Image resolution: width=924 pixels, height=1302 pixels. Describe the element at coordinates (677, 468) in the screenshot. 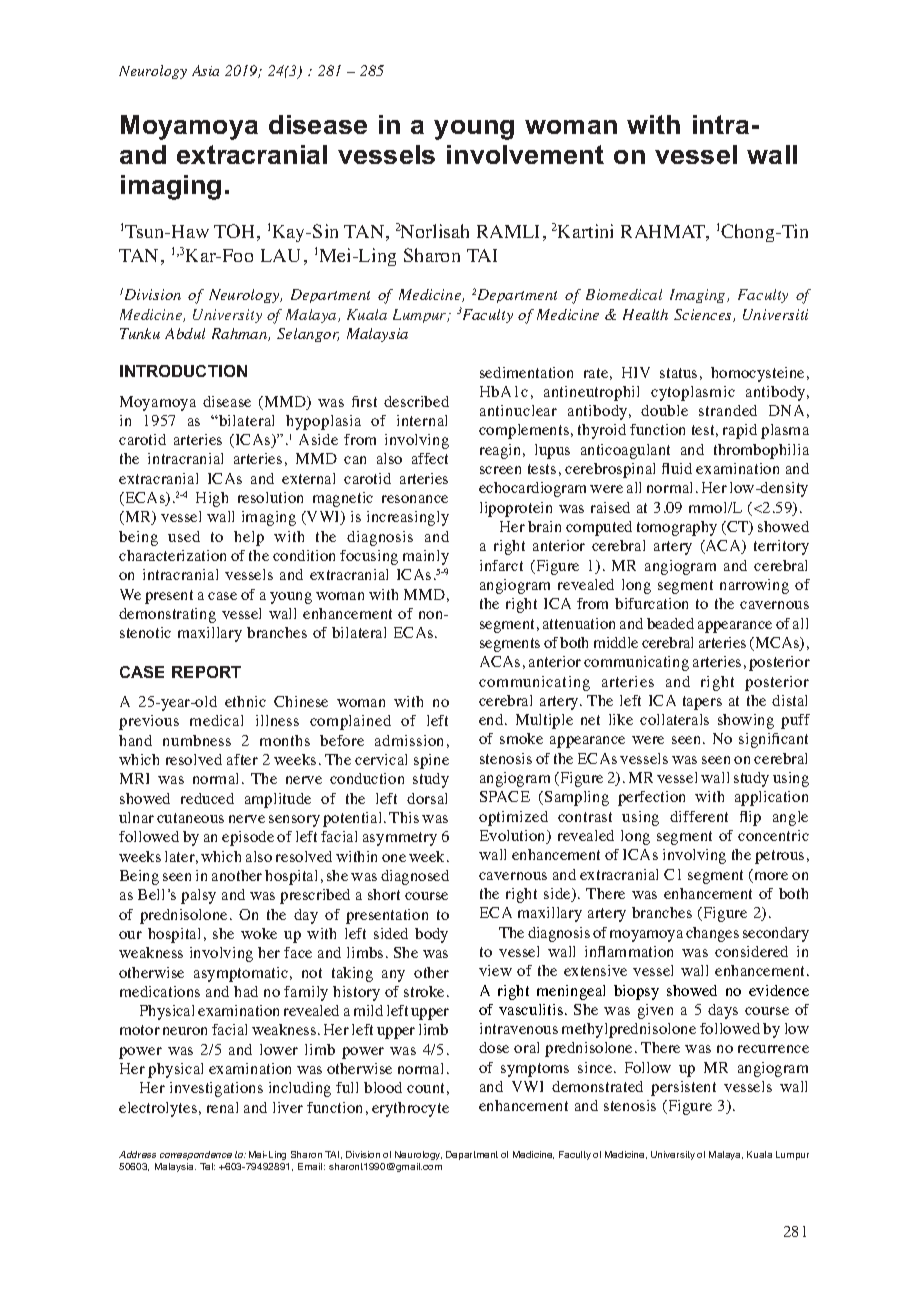

I see `fluid` at that location.
